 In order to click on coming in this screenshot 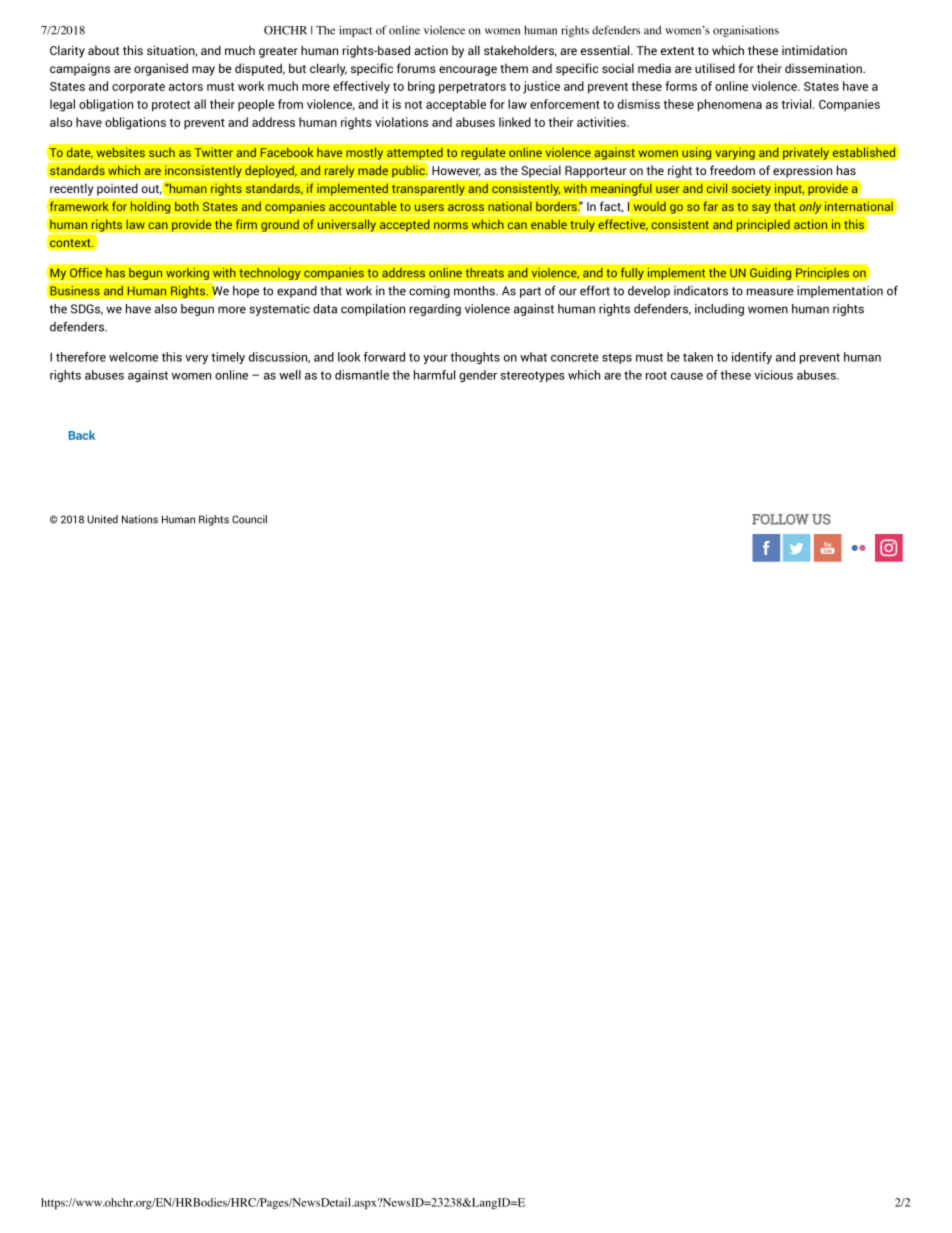, I will do `click(429, 292)`.
